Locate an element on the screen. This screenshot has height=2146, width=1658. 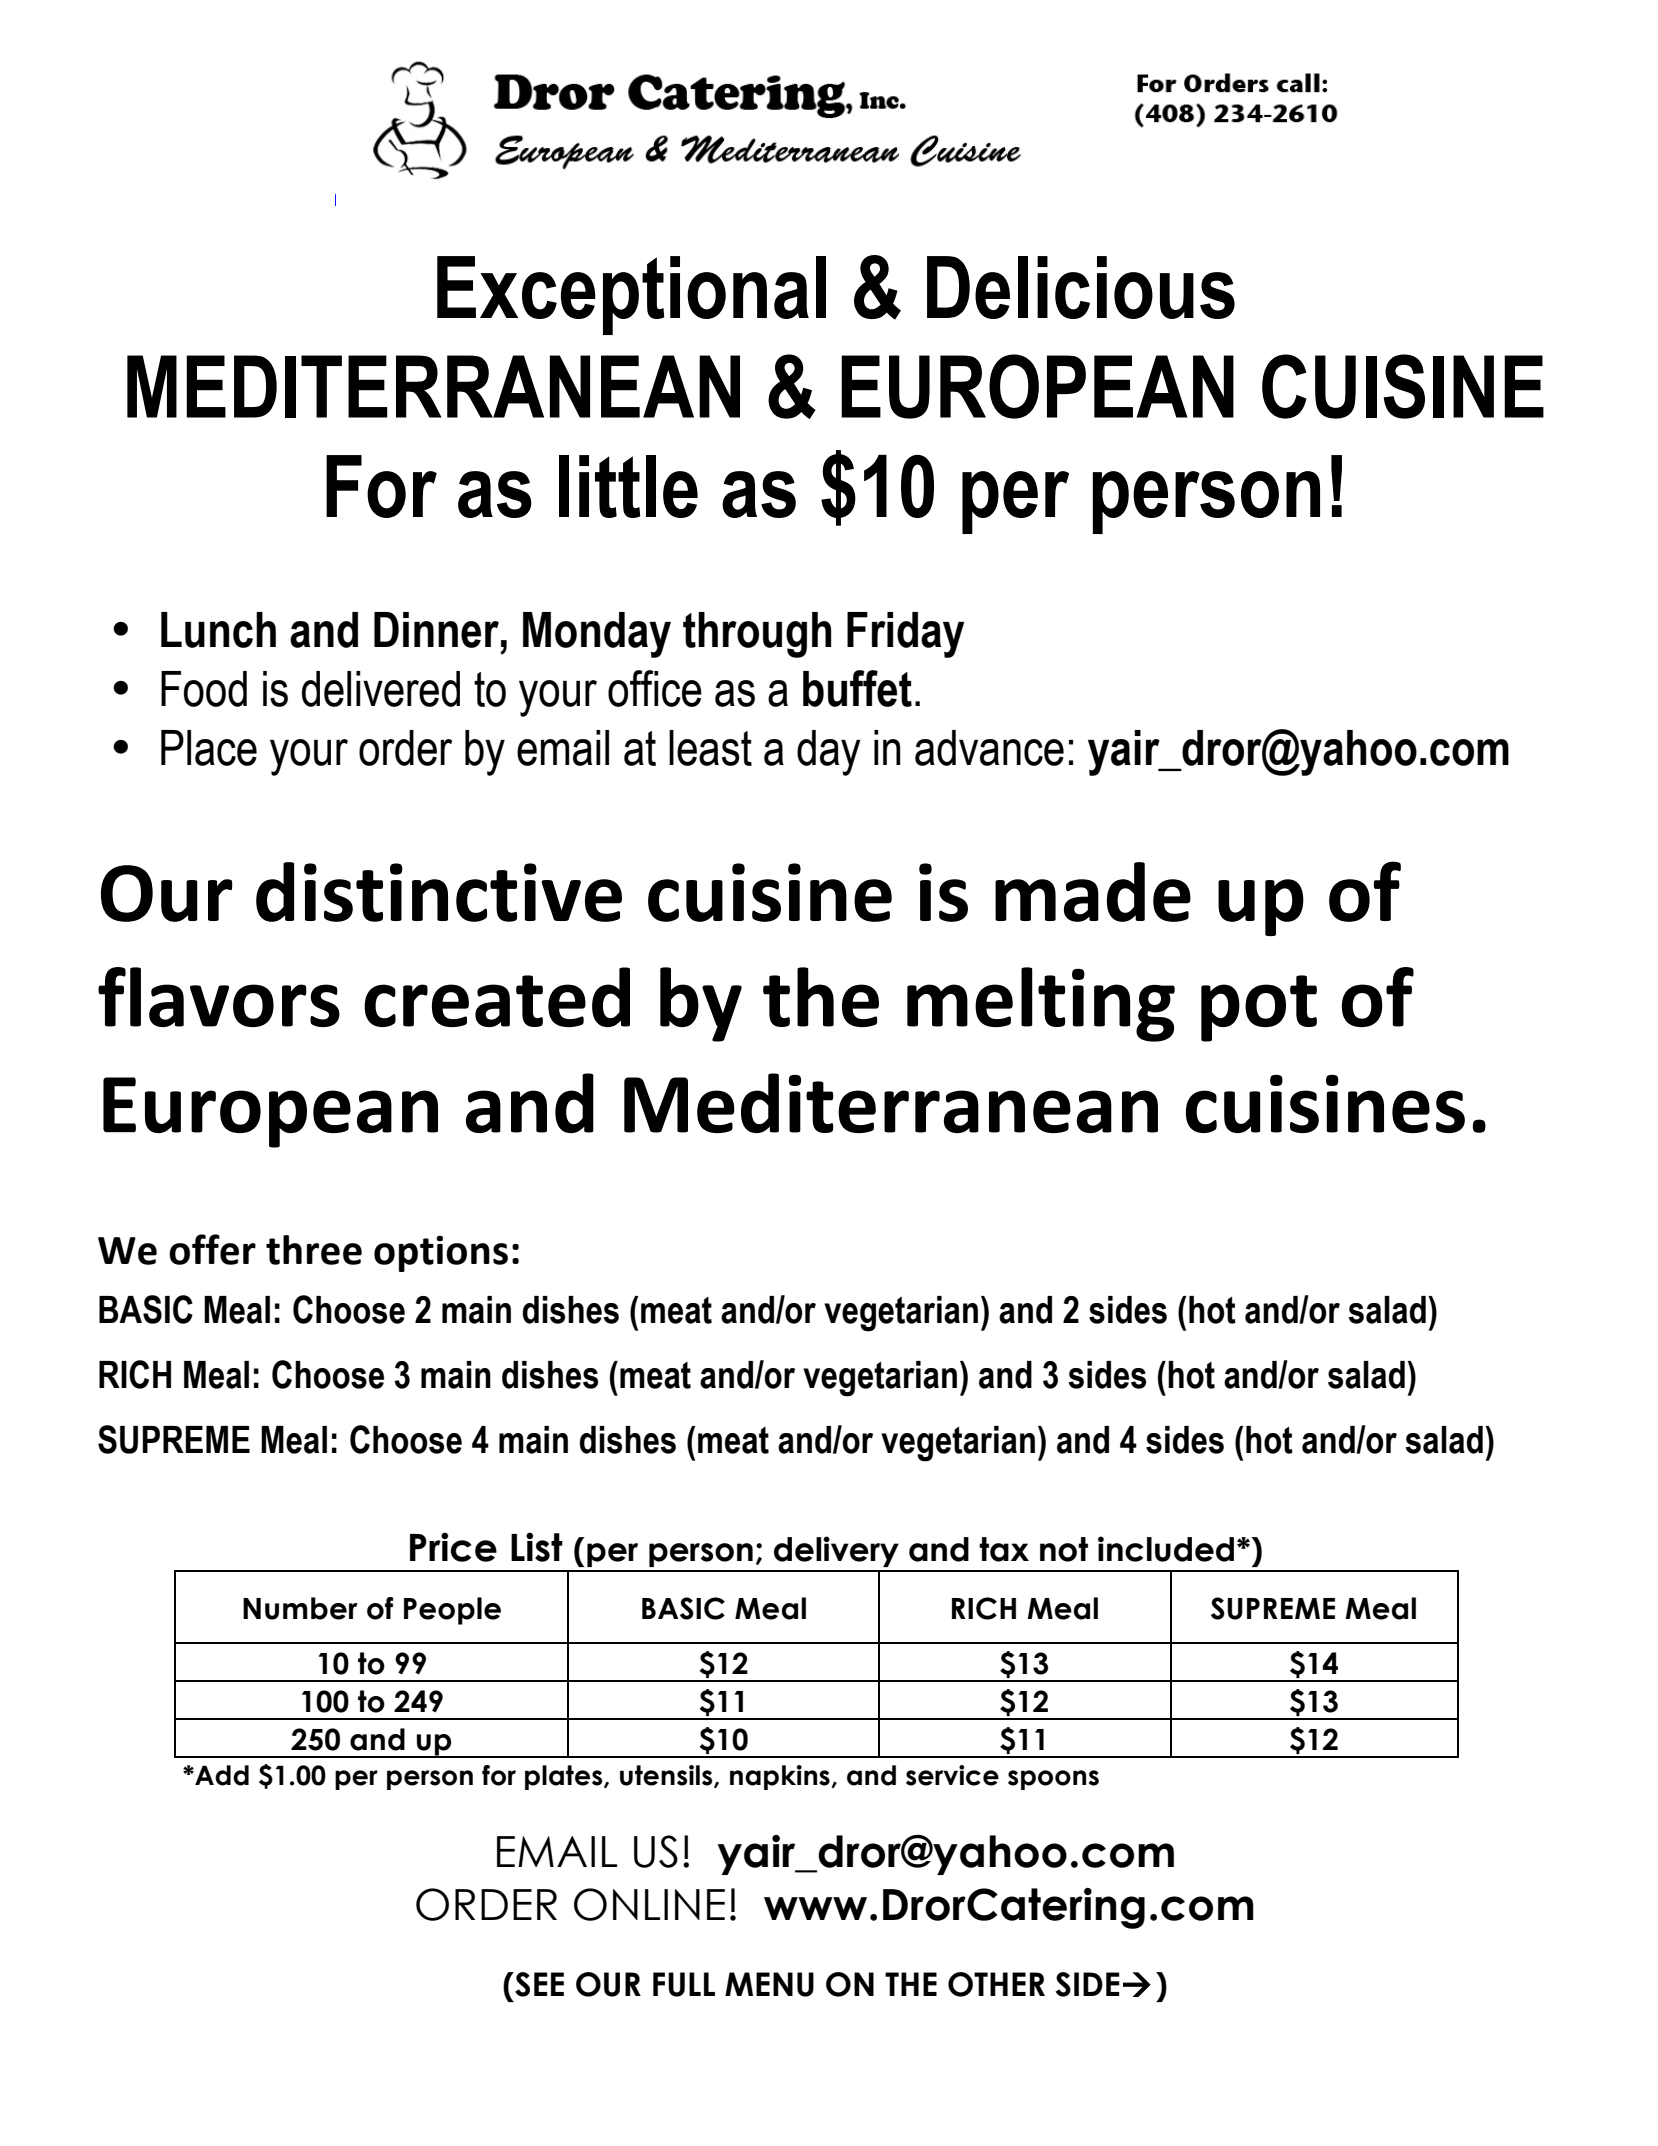
least is located at coordinates (710, 748).
